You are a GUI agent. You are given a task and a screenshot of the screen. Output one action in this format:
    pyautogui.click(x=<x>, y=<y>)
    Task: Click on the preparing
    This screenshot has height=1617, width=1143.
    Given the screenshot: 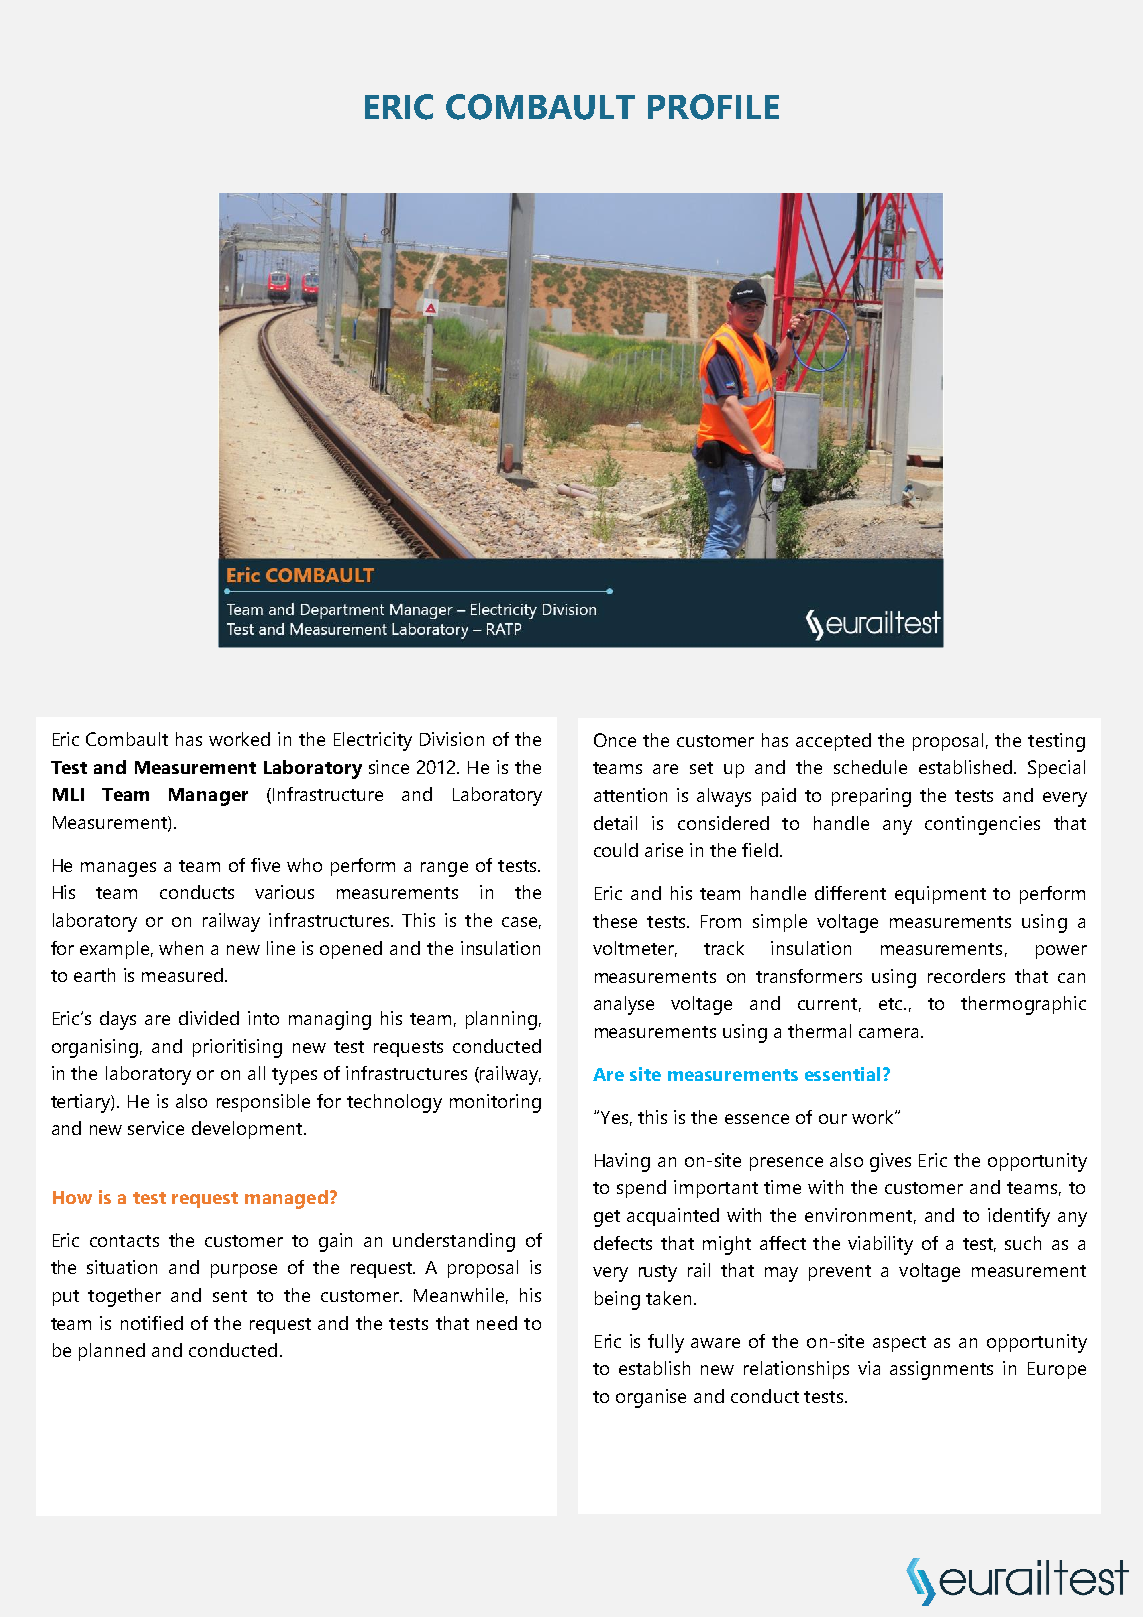 What is the action you would take?
    pyautogui.click(x=871, y=797)
